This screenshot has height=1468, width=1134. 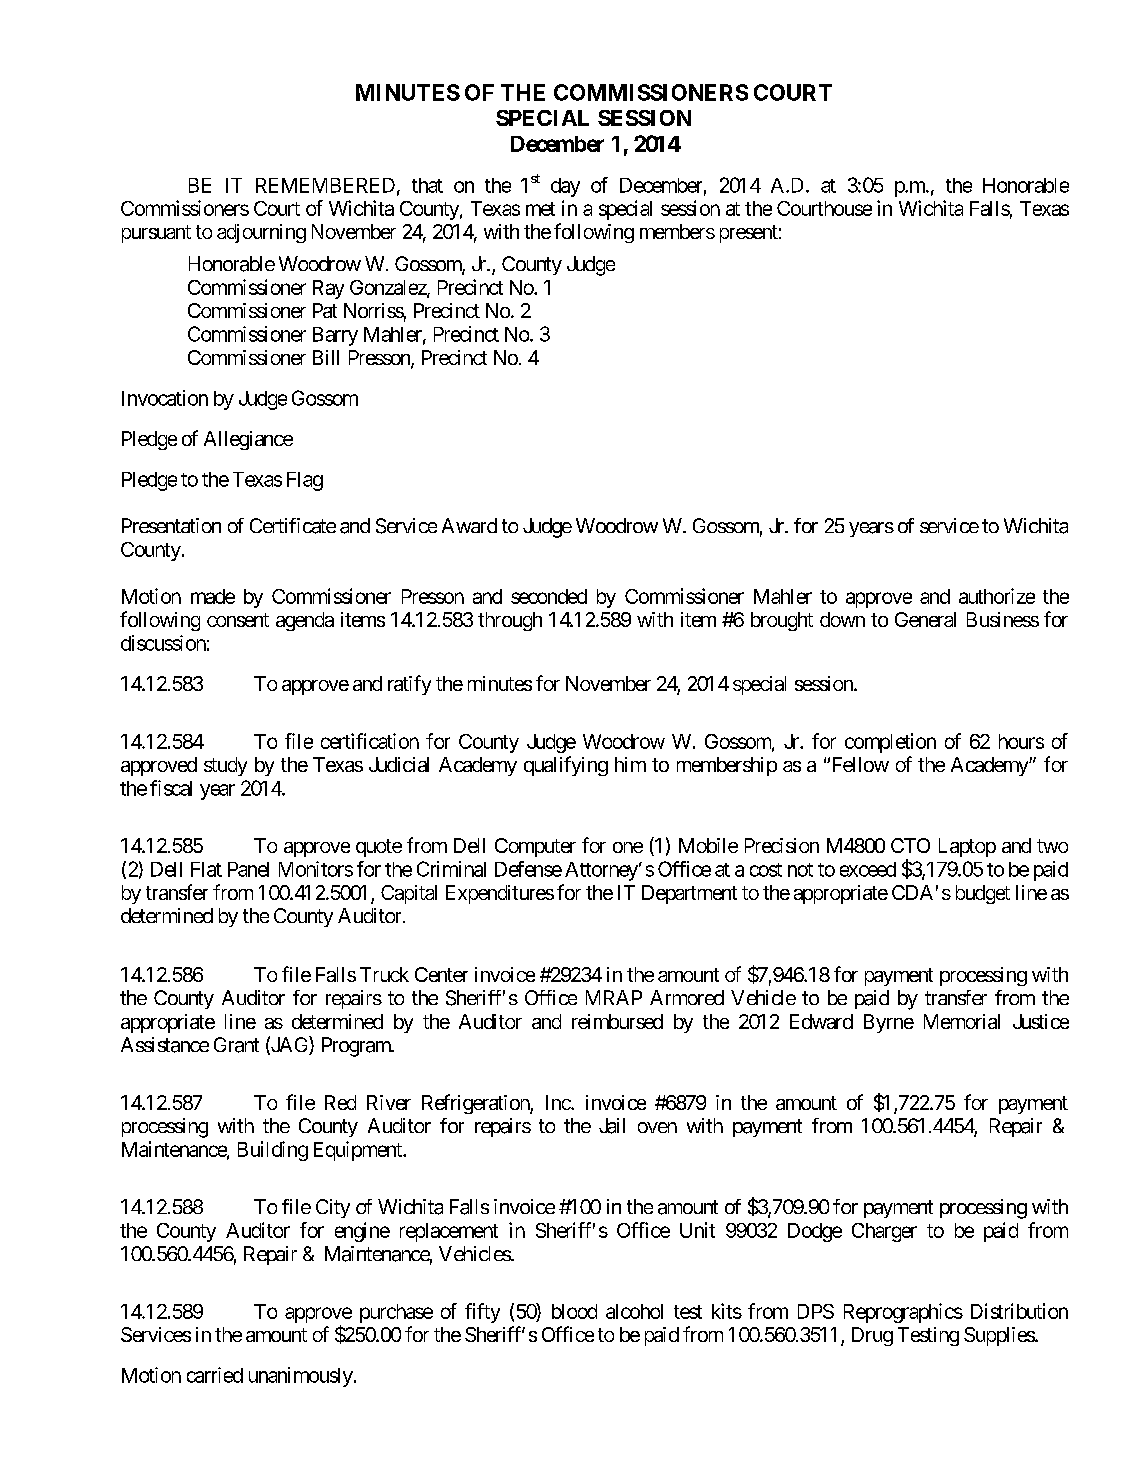 What do you see at coordinates (565, 187) in the screenshot?
I see `day` at bounding box center [565, 187].
